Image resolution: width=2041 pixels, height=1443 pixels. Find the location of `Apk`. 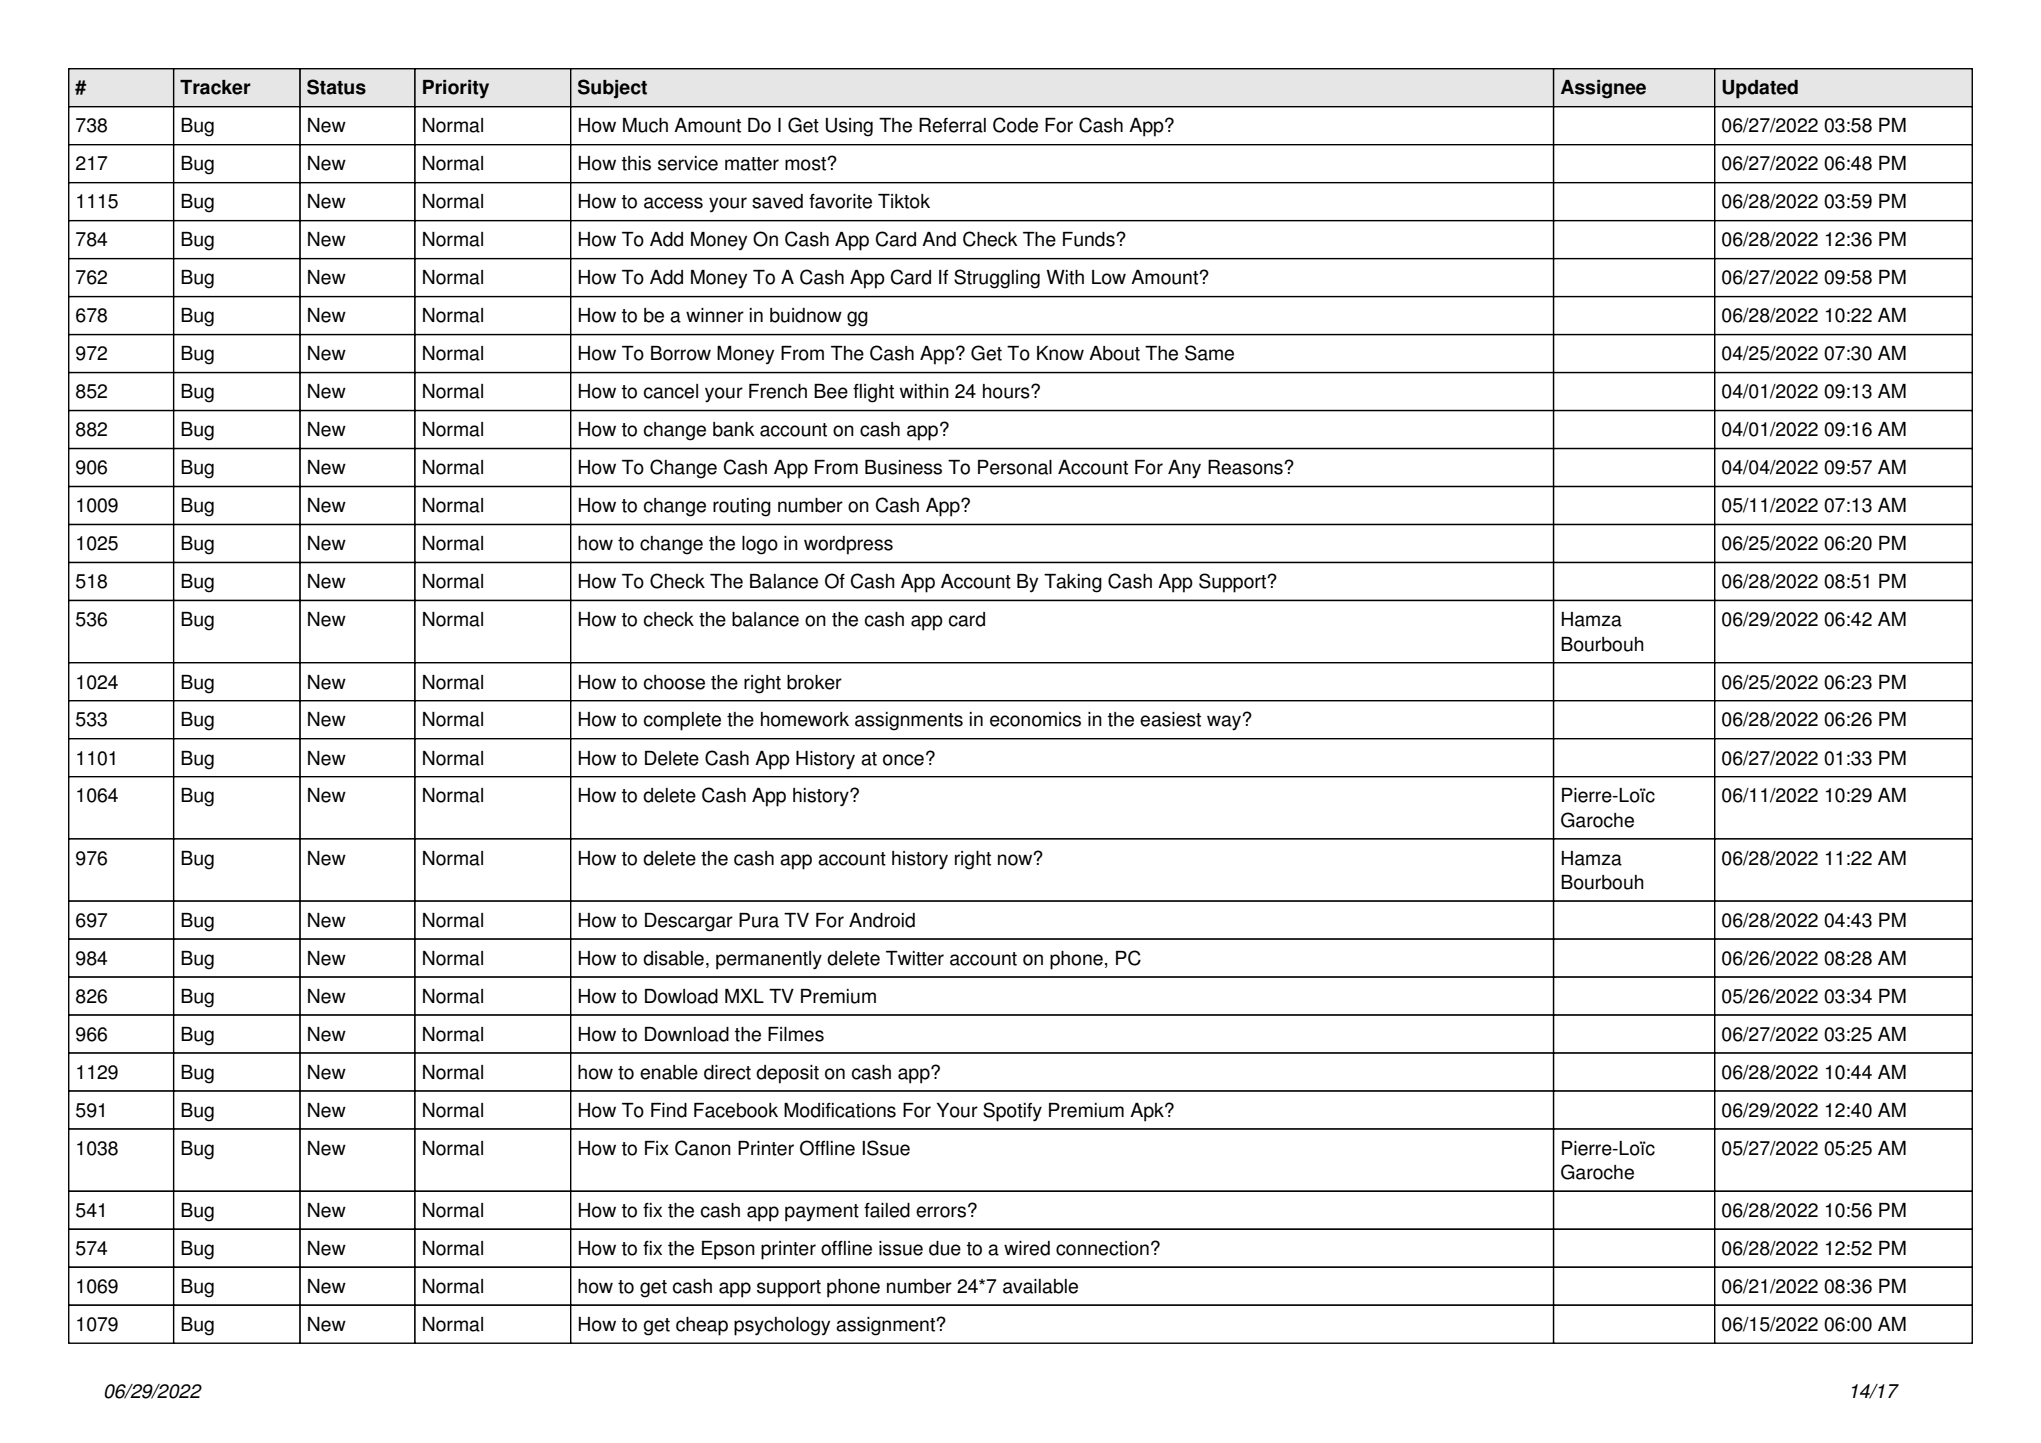

Apk is located at coordinates (1148, 1112).
